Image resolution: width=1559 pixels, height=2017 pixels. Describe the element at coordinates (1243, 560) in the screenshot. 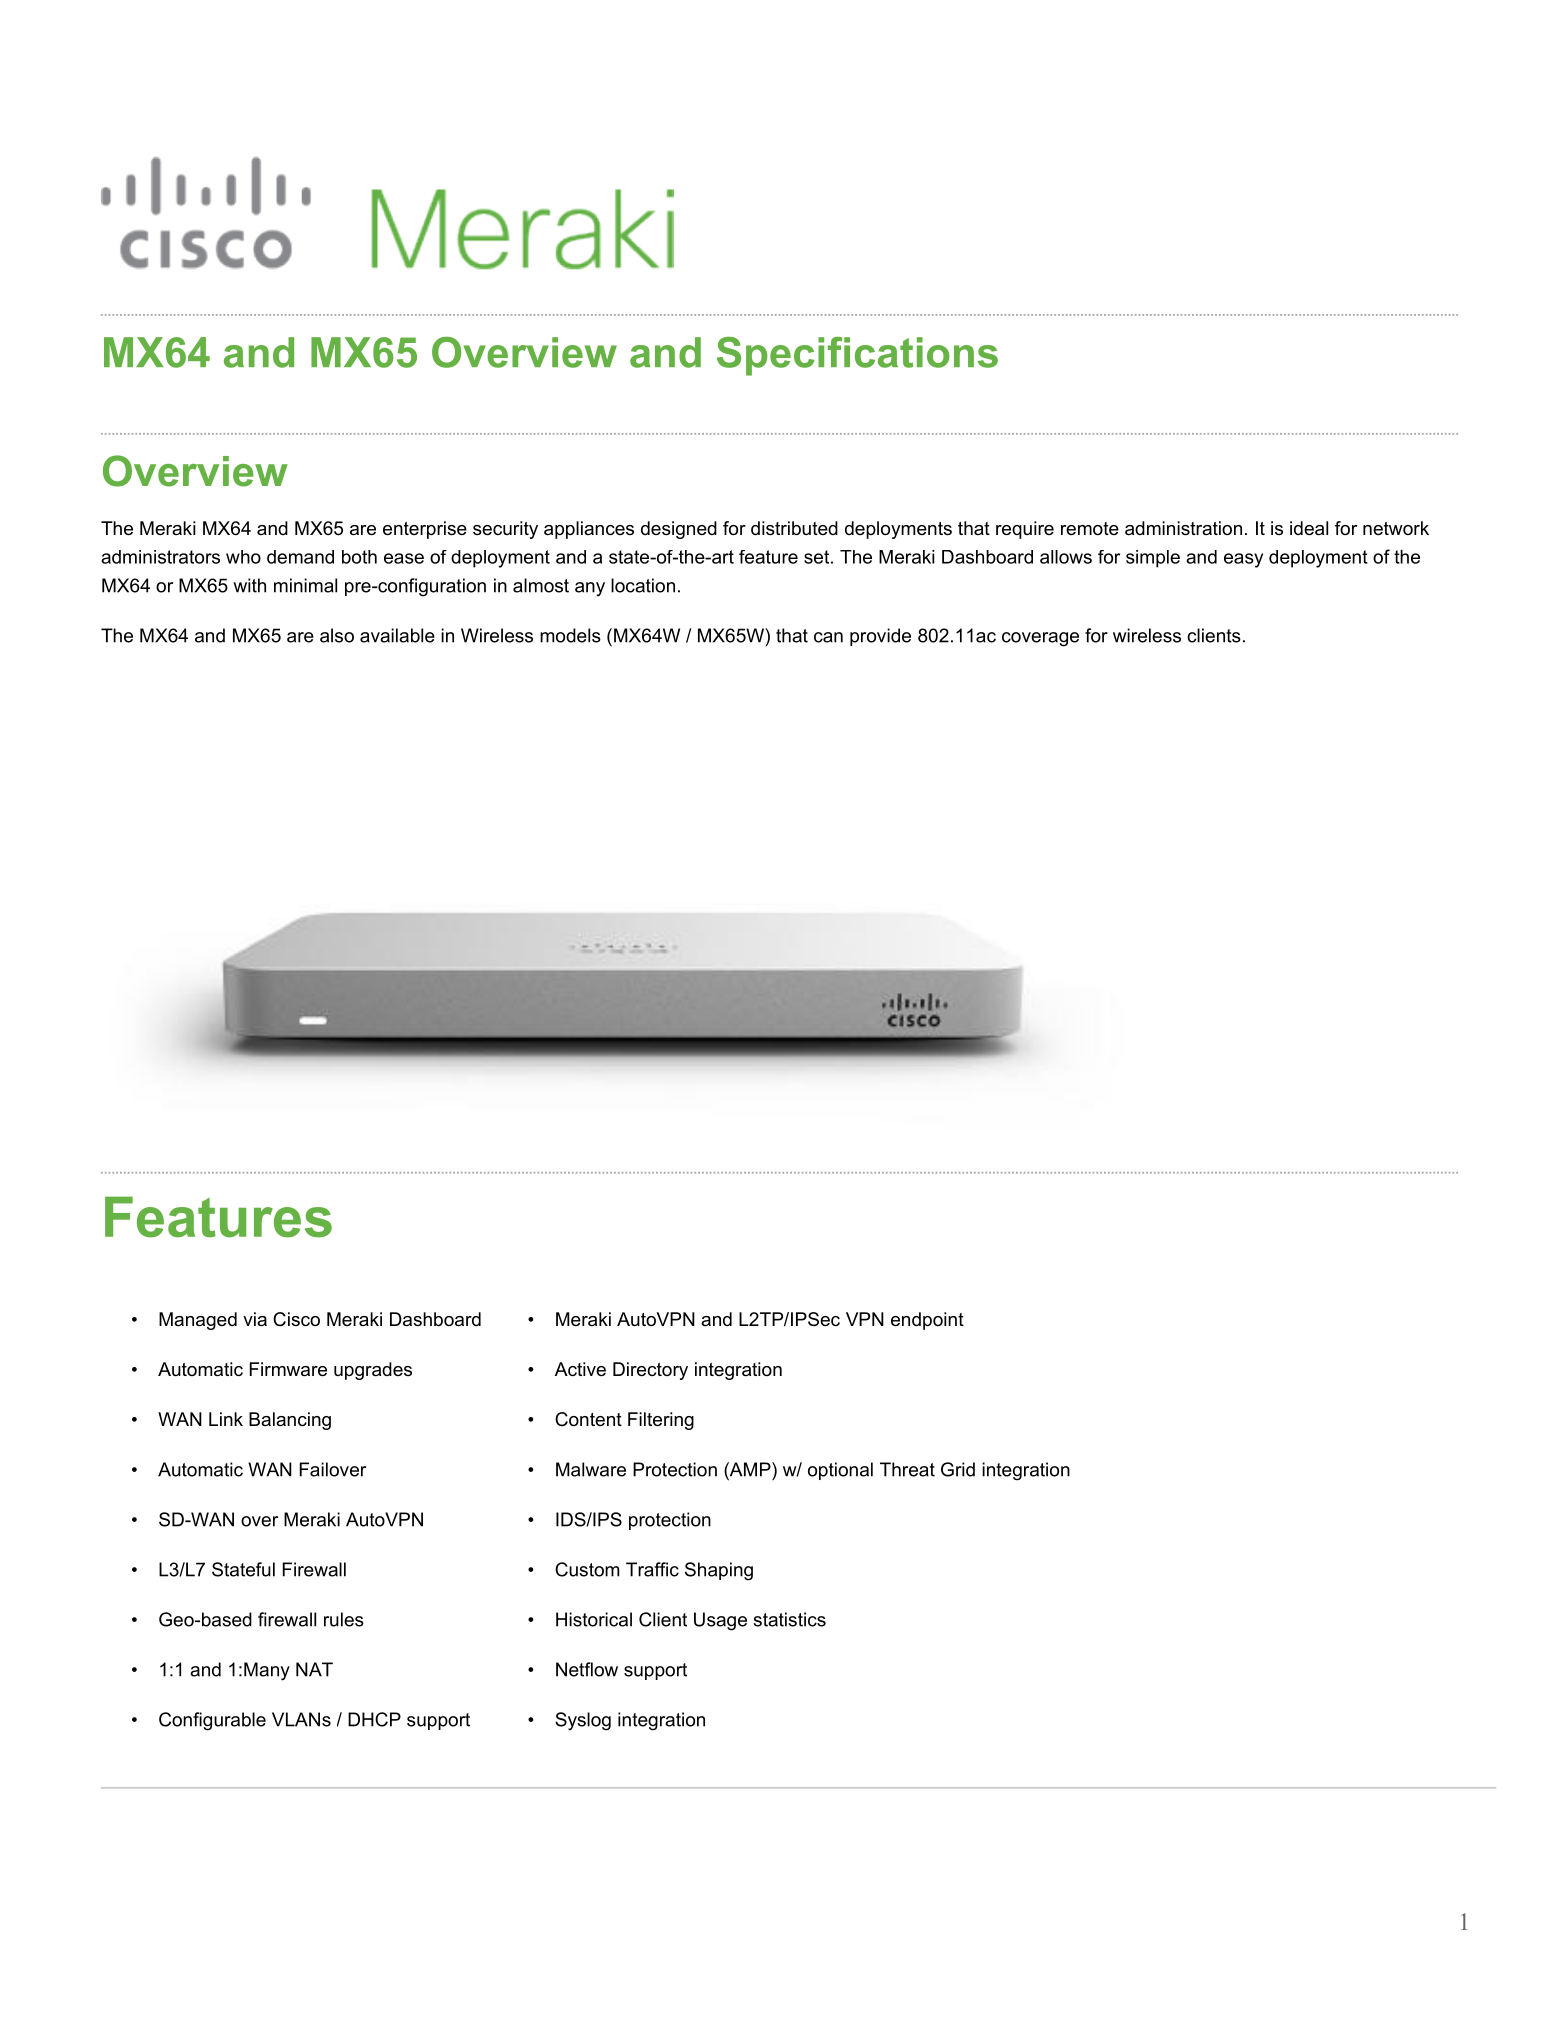

I see `easy` at that location.
